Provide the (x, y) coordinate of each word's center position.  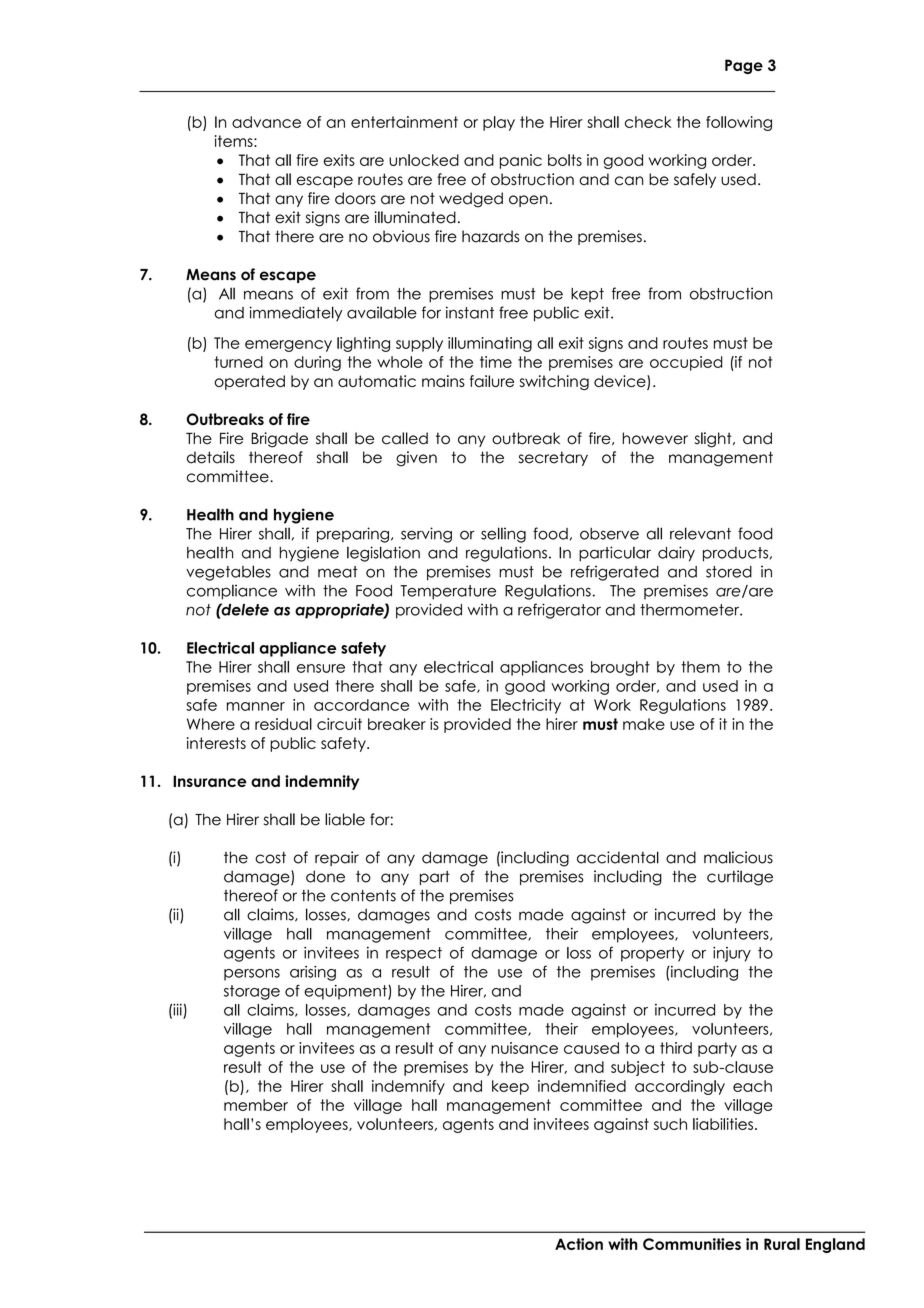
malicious (738, 857)
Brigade (279, 440)
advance (266, 122)
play (499, 123)
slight (714, 440)
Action (579, 1244)
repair (337, 858)
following (739, 123)
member (256, 1105)
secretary (553, 458)
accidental (618, 857)
